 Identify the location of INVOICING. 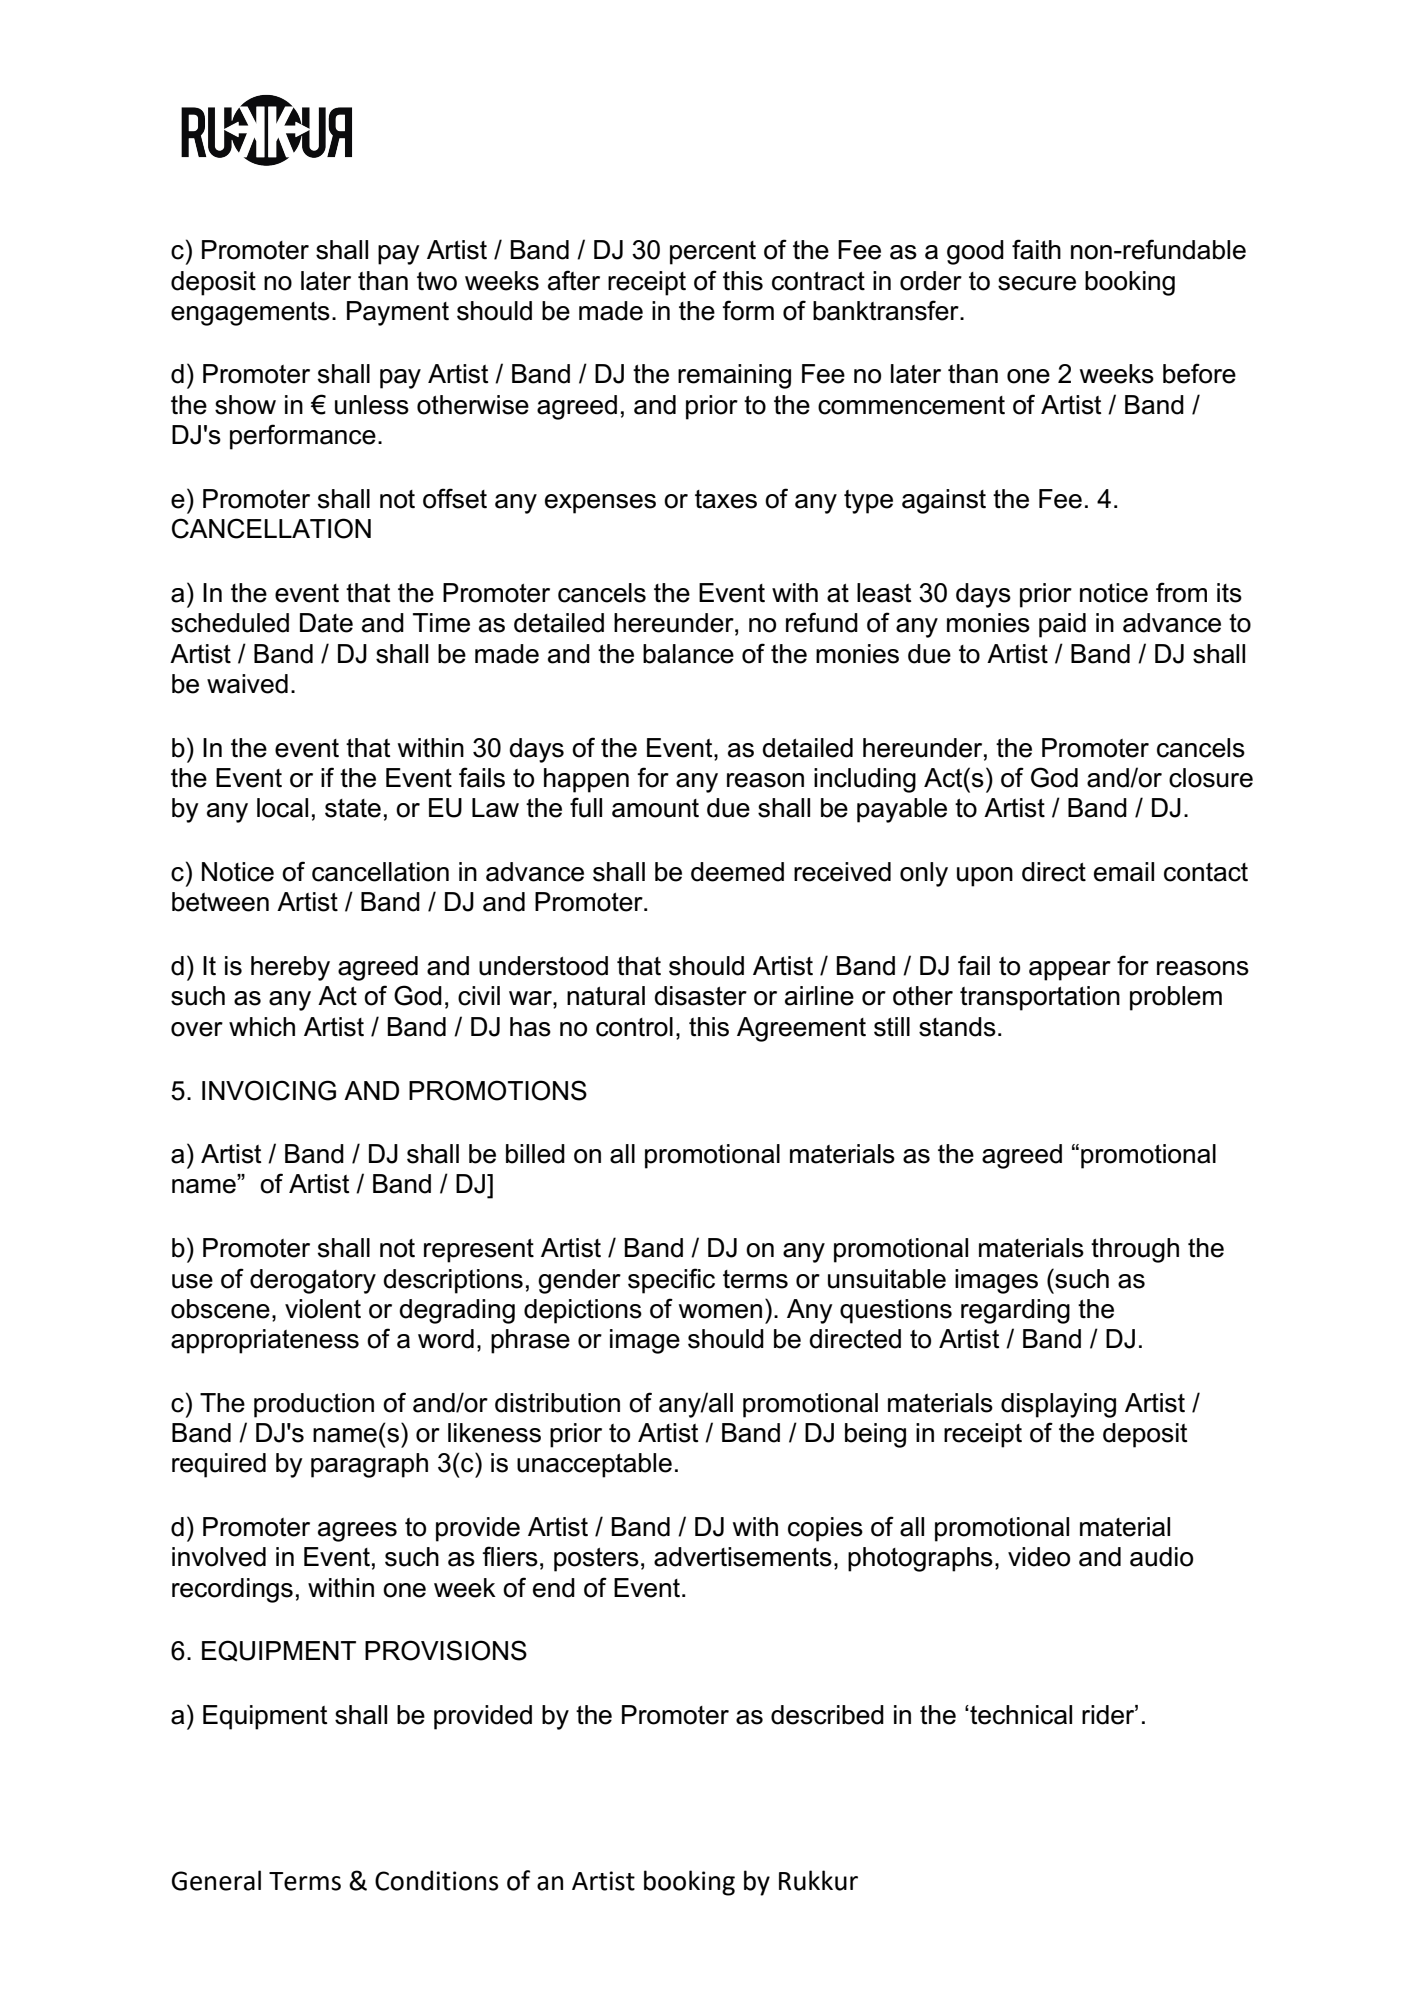
(269, 1090).
